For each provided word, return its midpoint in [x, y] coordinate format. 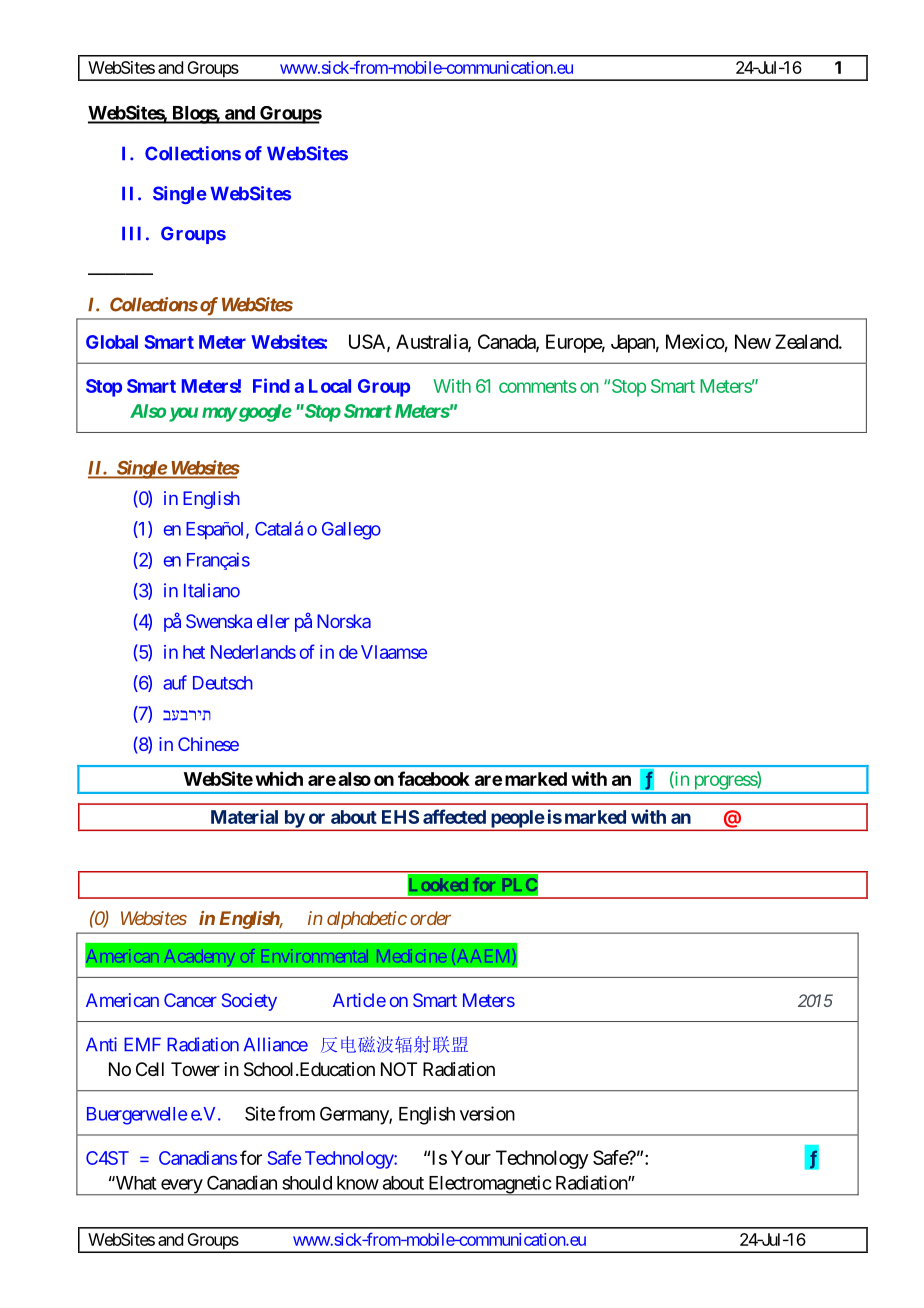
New [753, 341]
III [131, 233]
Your [471, 1157]
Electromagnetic [489, 1185]
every [181, 1187]
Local [330, 386]
